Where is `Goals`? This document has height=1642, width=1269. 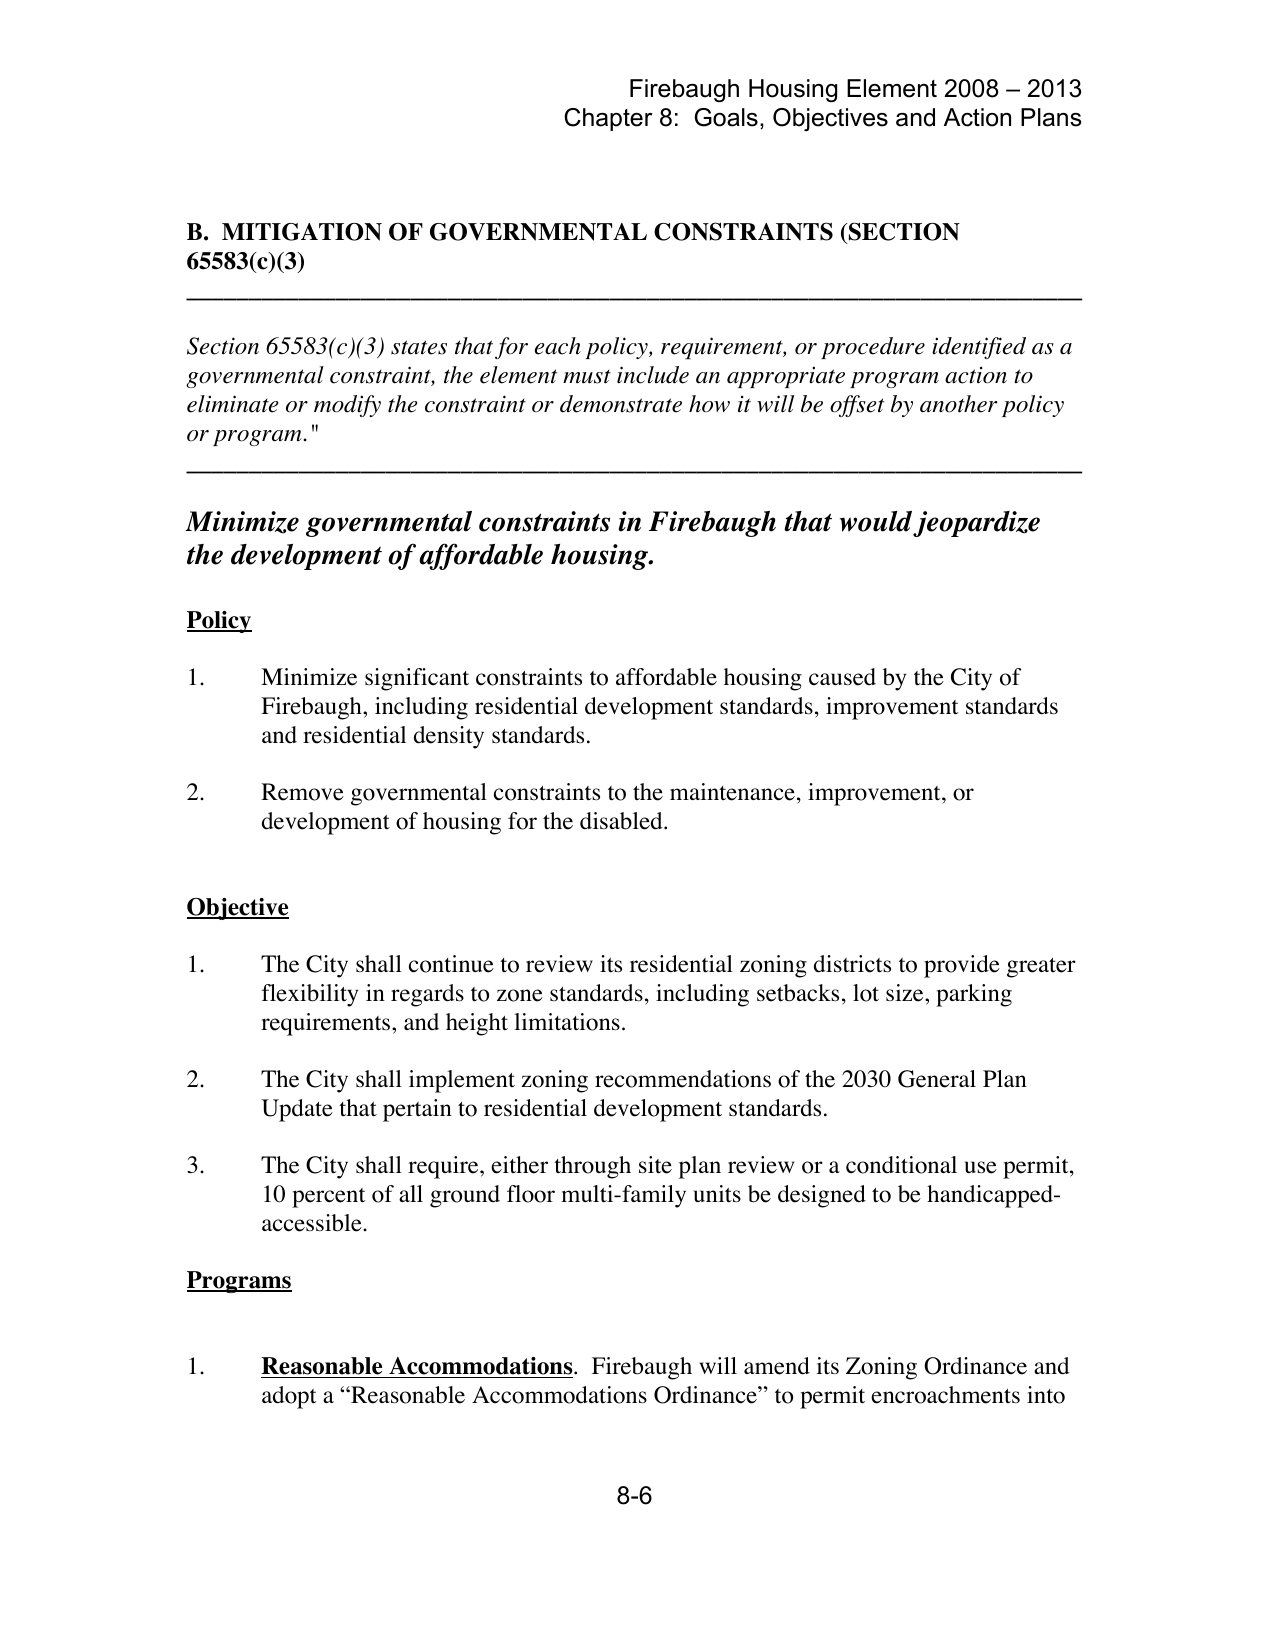 Goals is located at coordinates (726, 117).
